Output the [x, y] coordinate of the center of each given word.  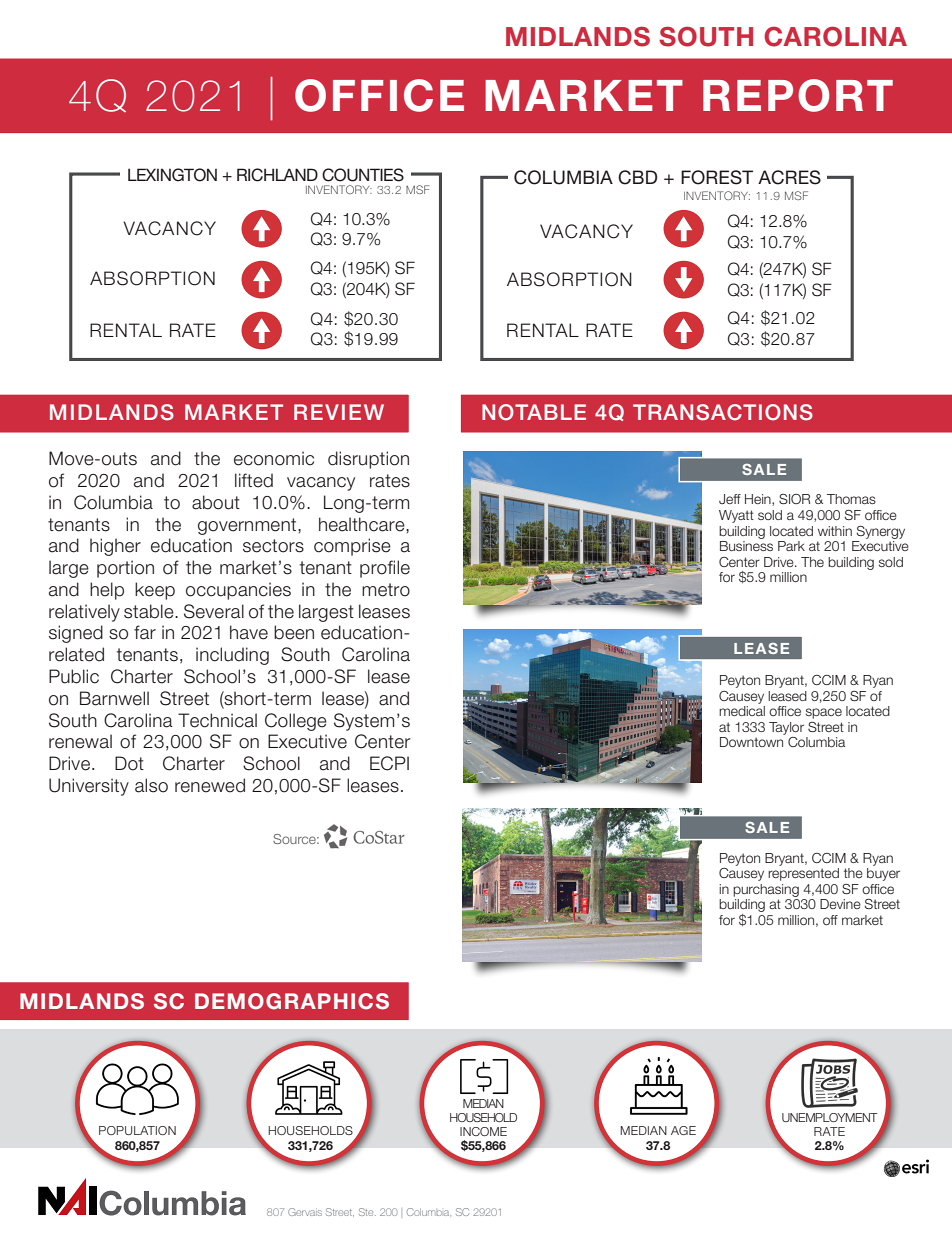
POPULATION [137, 1130]
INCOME [483, 1131]
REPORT [798, 95]
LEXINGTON [172, 175]
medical [742, 711]
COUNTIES [363, 175]
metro [386, 590]
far [145, 632]
